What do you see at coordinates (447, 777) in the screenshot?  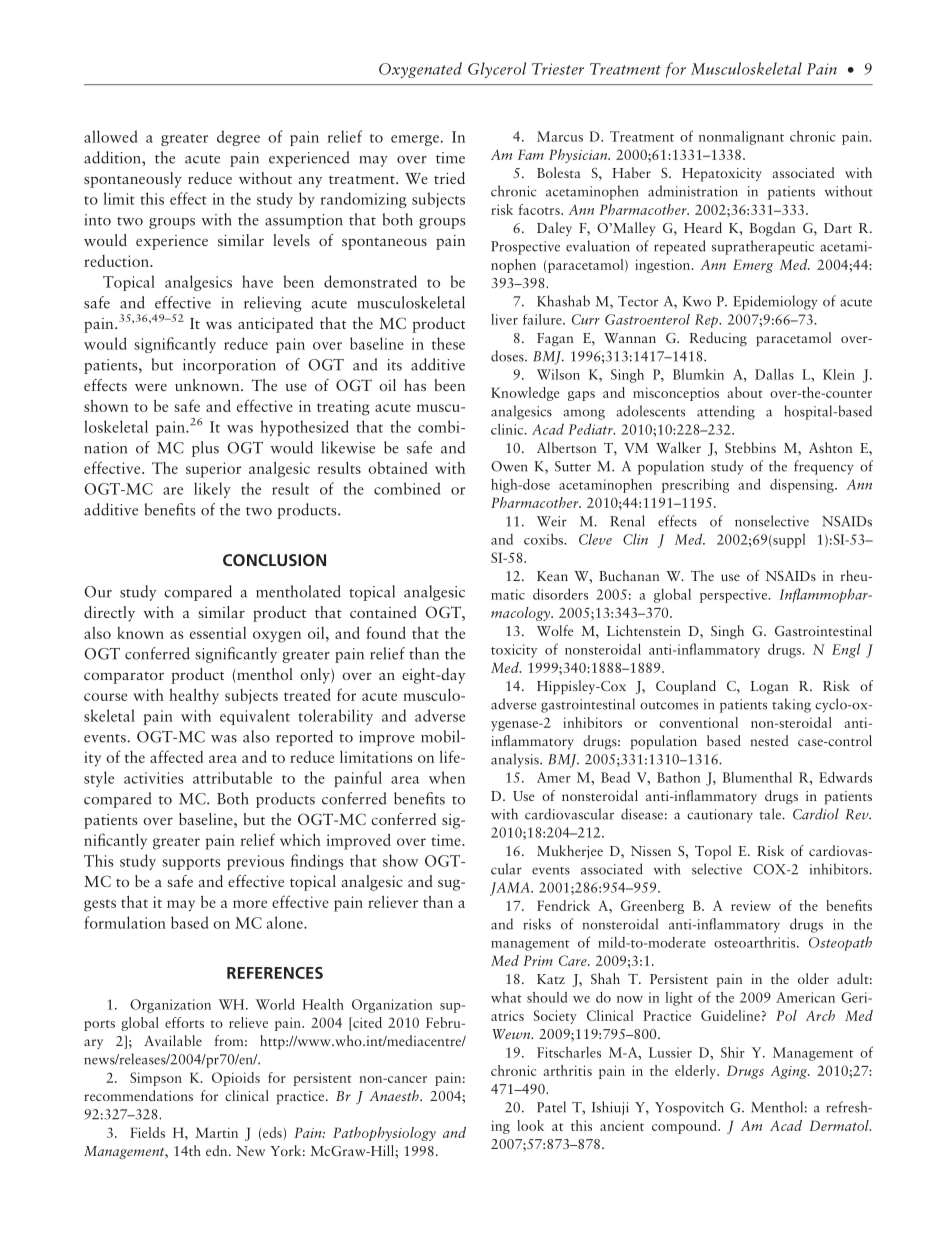 I see `when` at bounding box center [447, 777].
